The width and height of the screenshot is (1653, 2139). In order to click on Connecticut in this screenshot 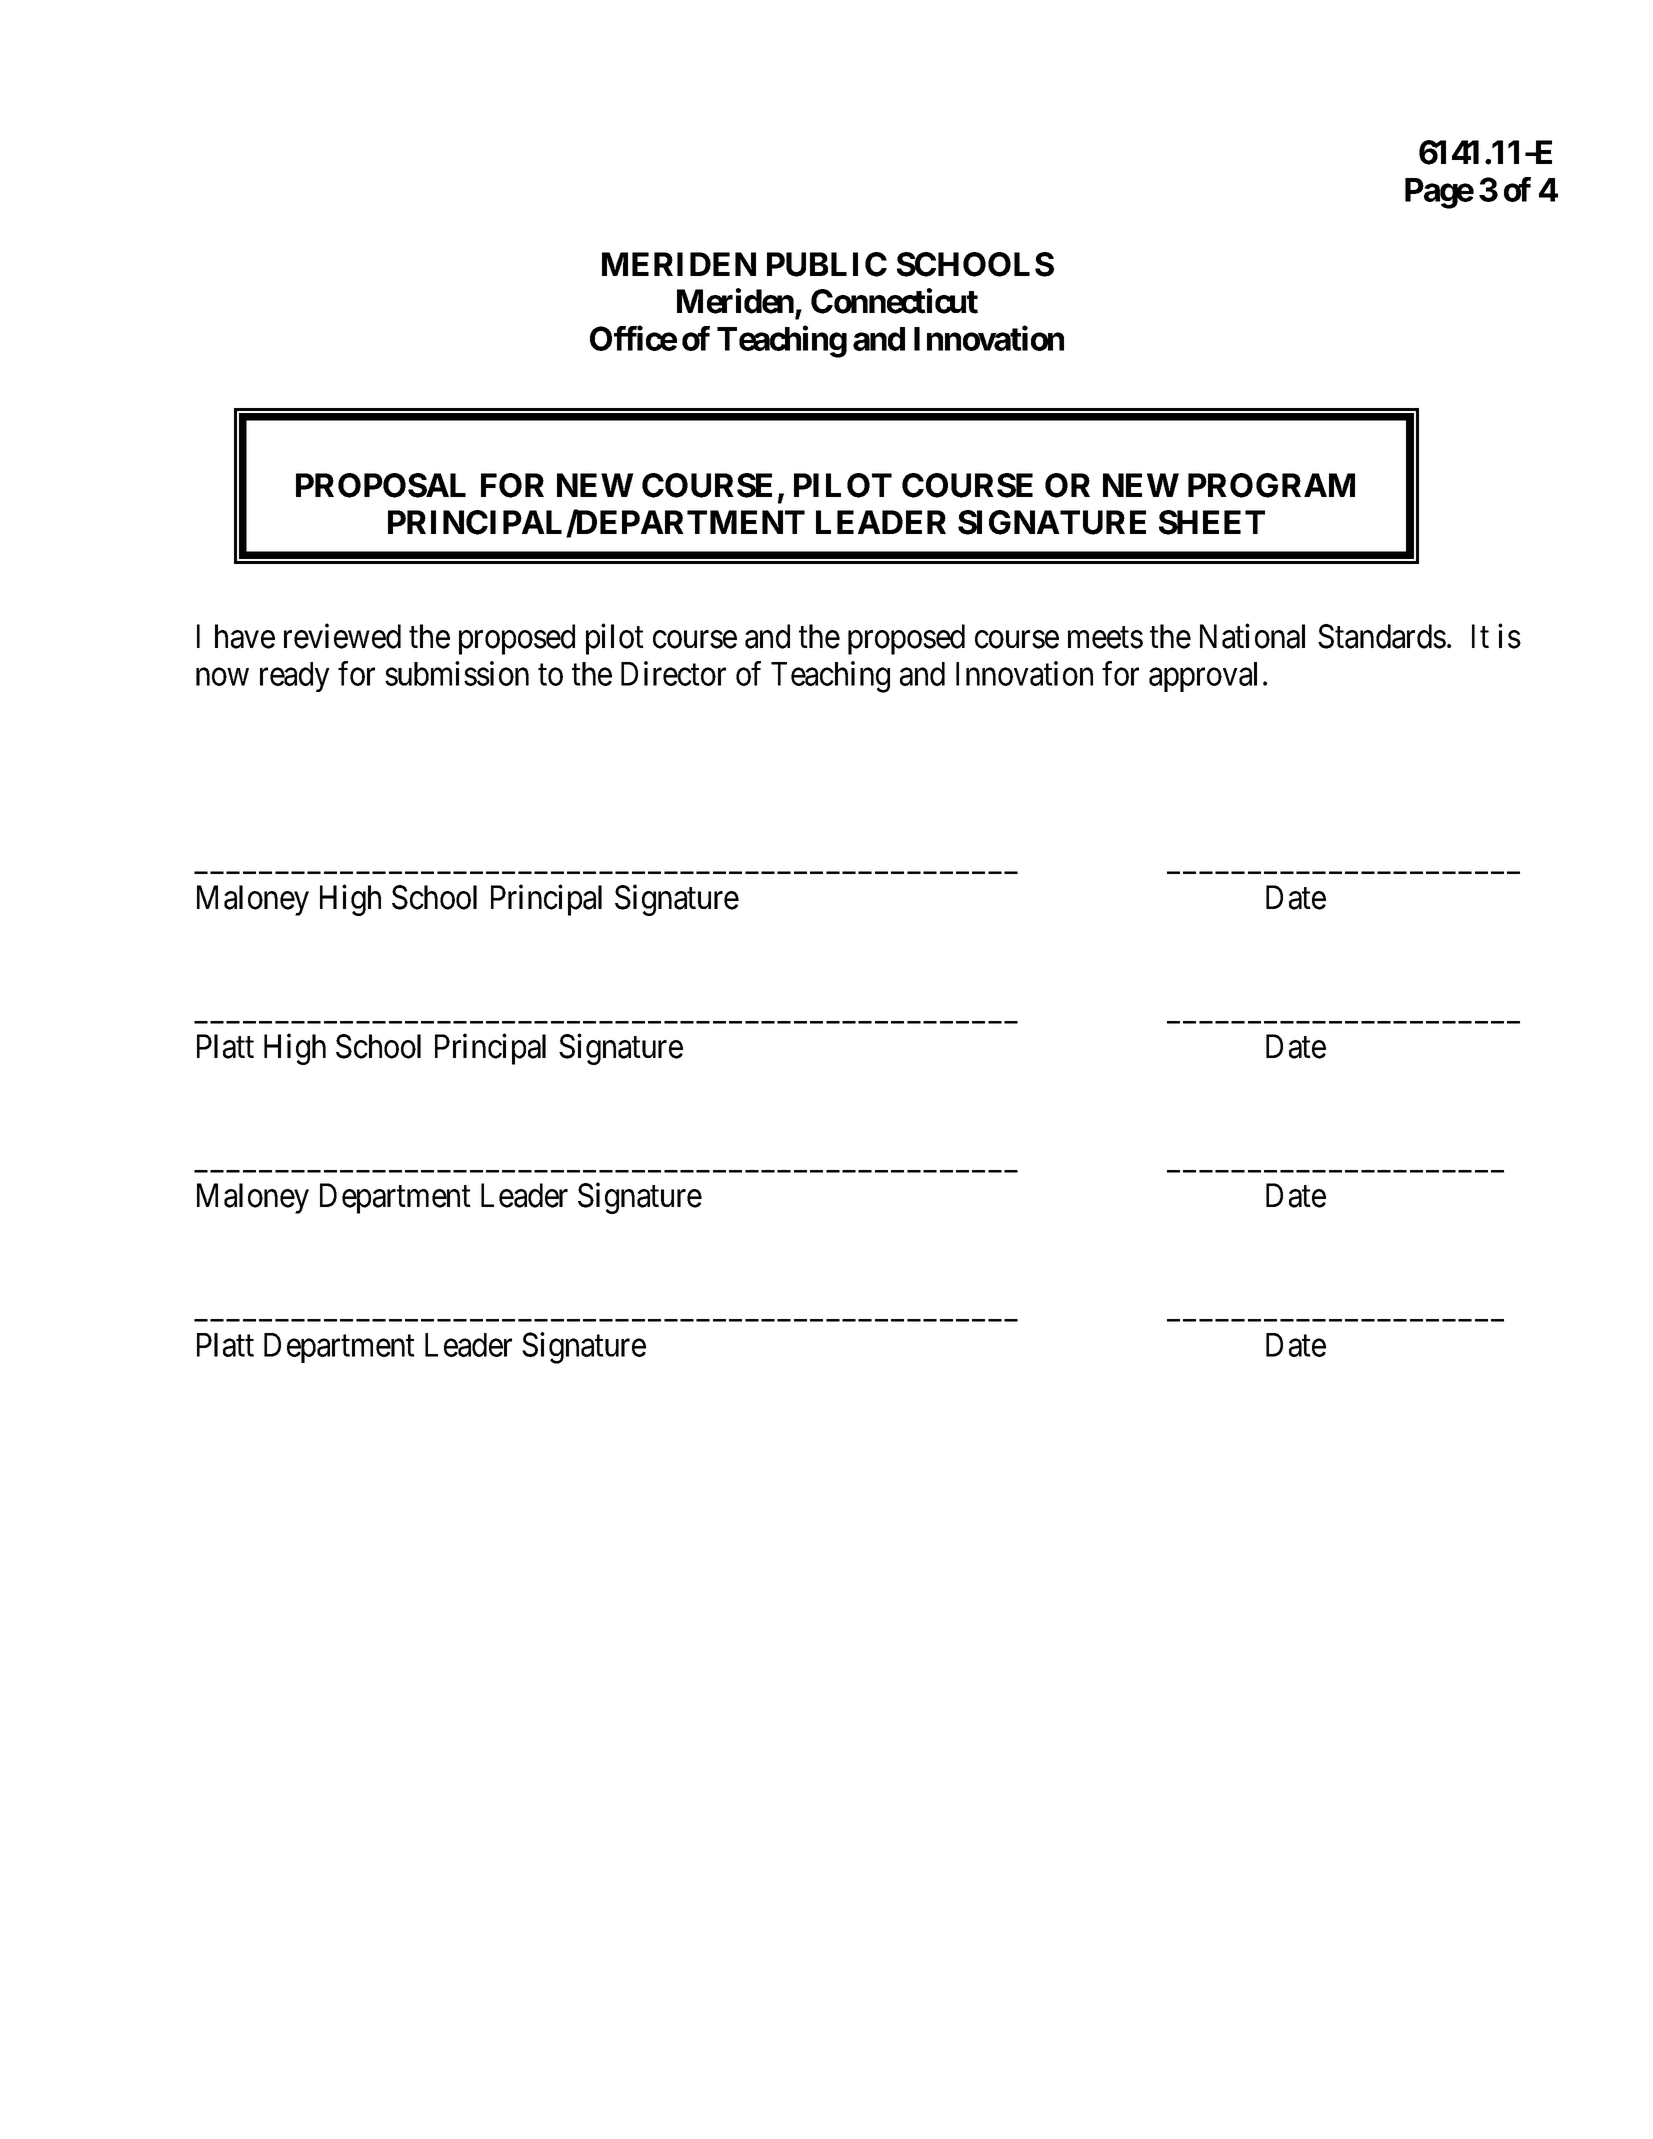, I will do `click(894, 301)`.
